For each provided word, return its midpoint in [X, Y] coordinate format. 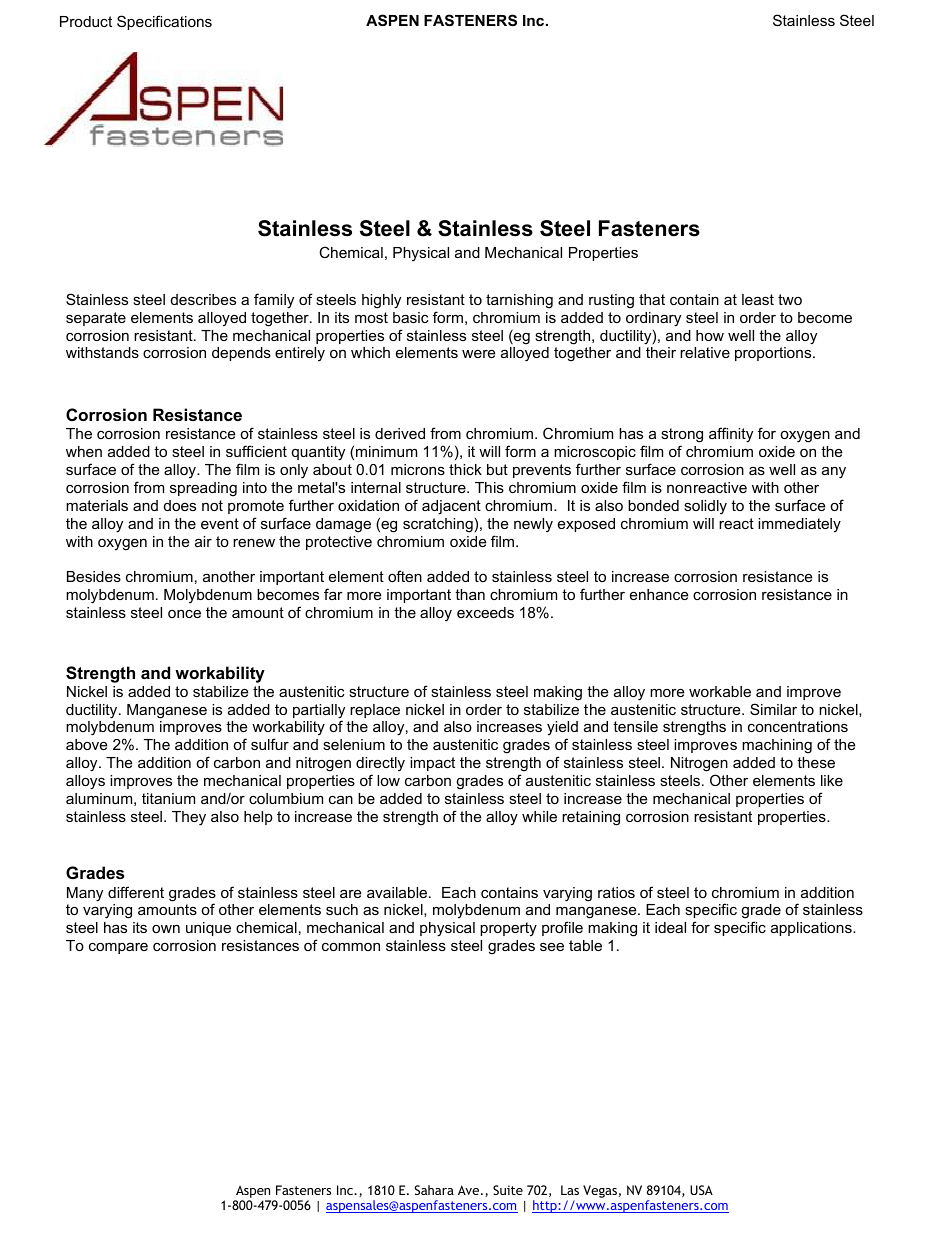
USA [701, 1190]
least [758, 299]
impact [432, 764]
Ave [470, 1190]
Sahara [434, 1190]
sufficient [256, 451]
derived [400, 433]
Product [86, 21]
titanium [168, 798]
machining [777, 746]
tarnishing [519, 301]
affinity [731, 435]
